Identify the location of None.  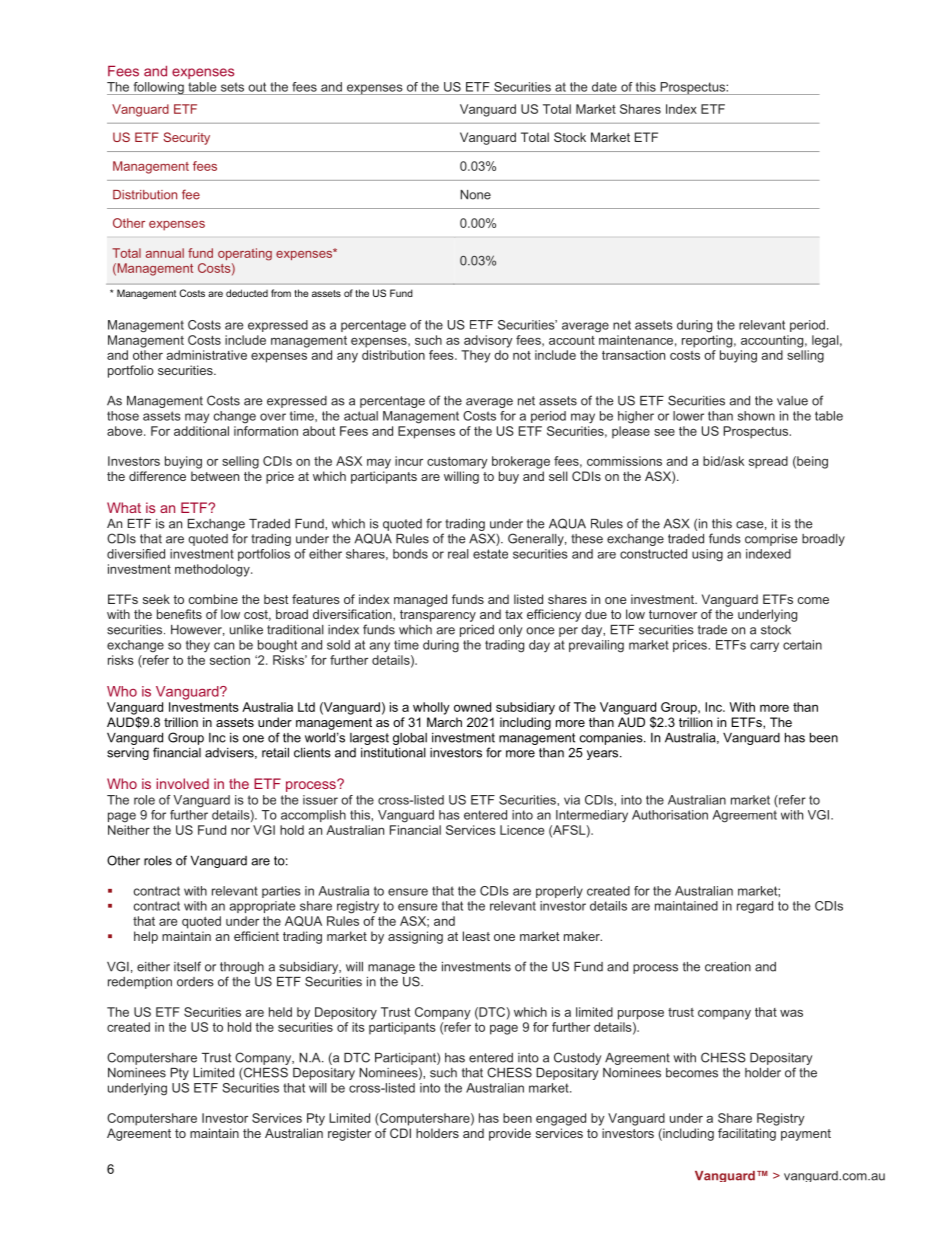
(475, 195).
